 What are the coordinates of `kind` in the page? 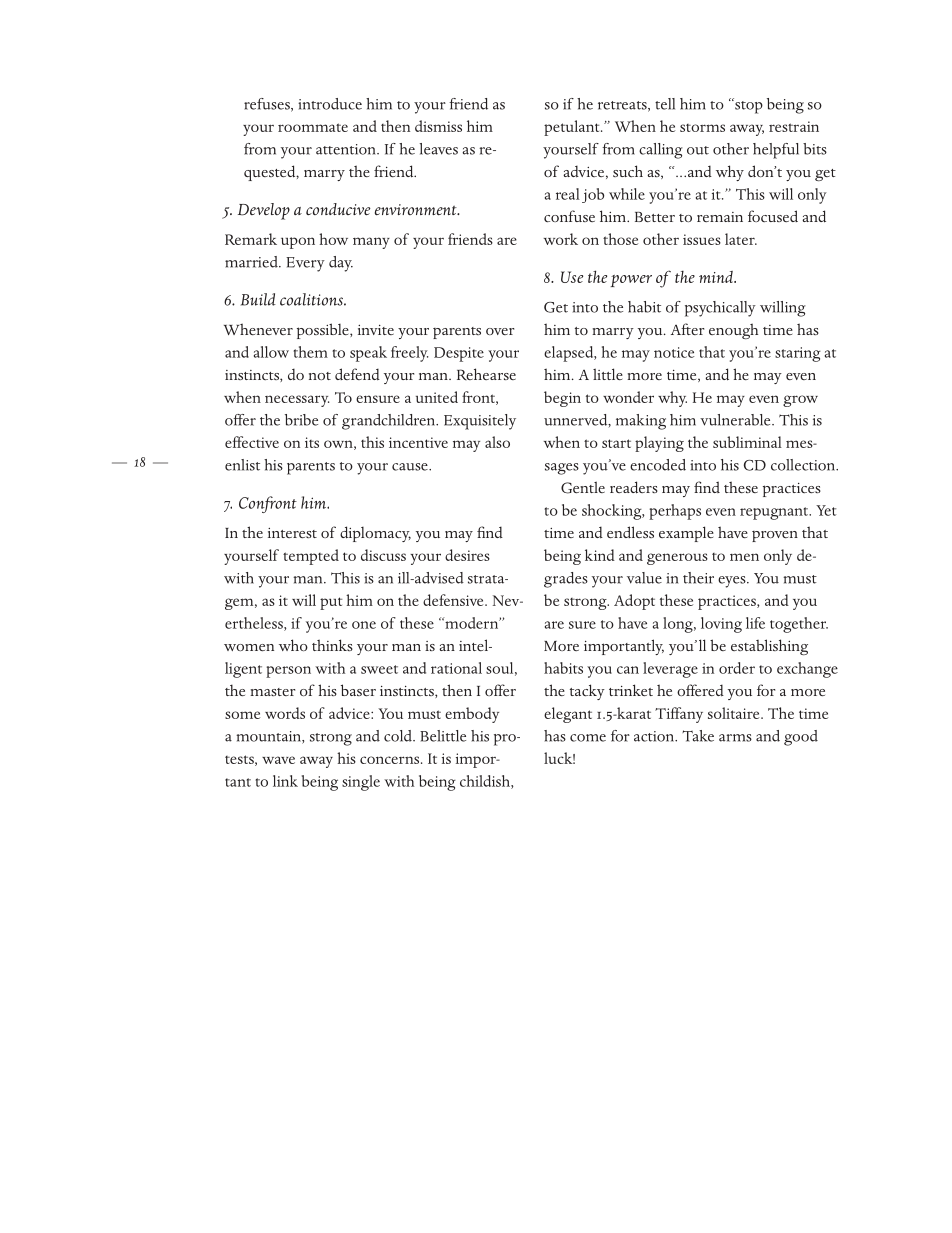 It's located at (600, 555).
